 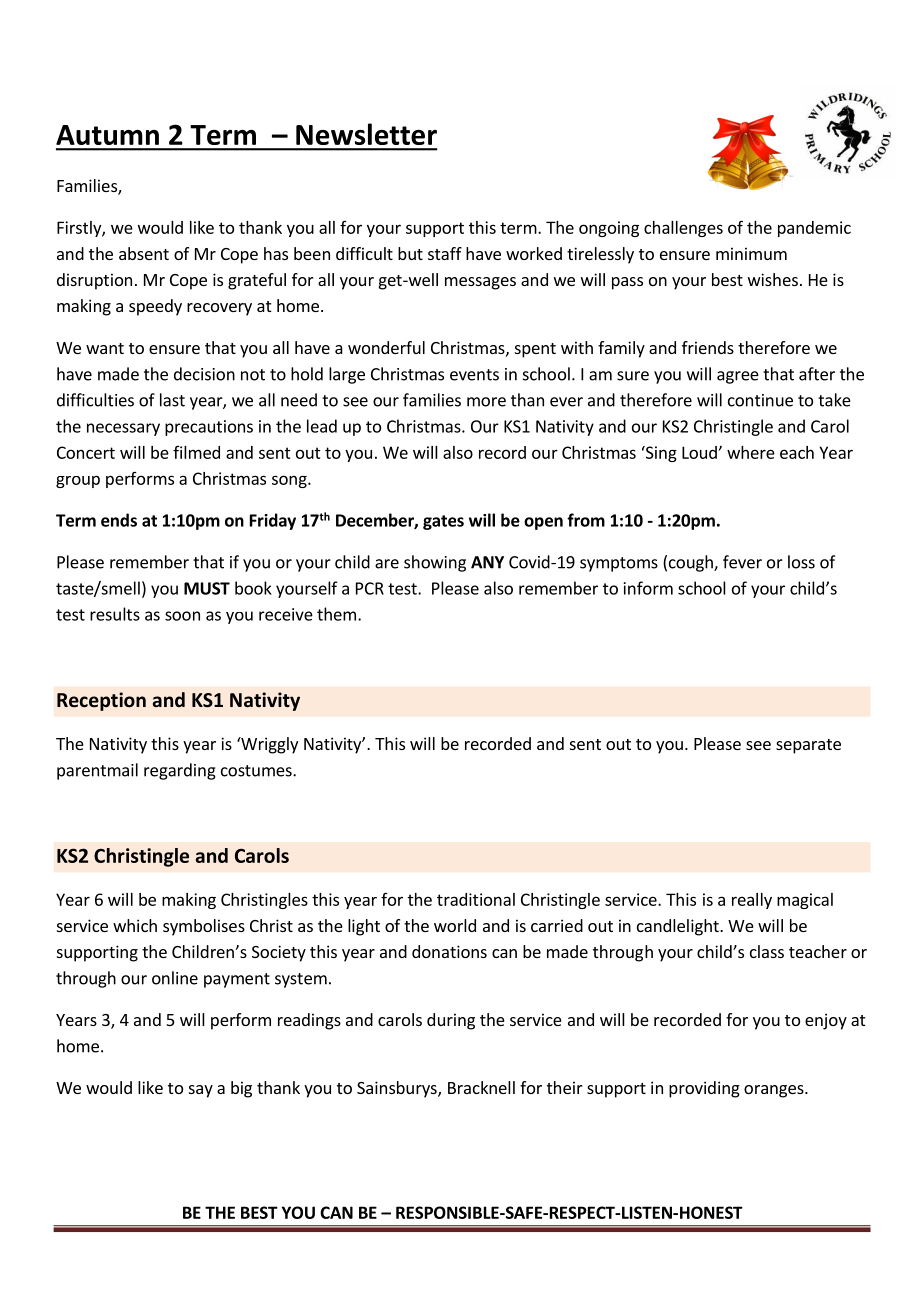 What do you see at coordinates (435, 563) in the document?
I see `showing` at bounding box center [435, 563].
